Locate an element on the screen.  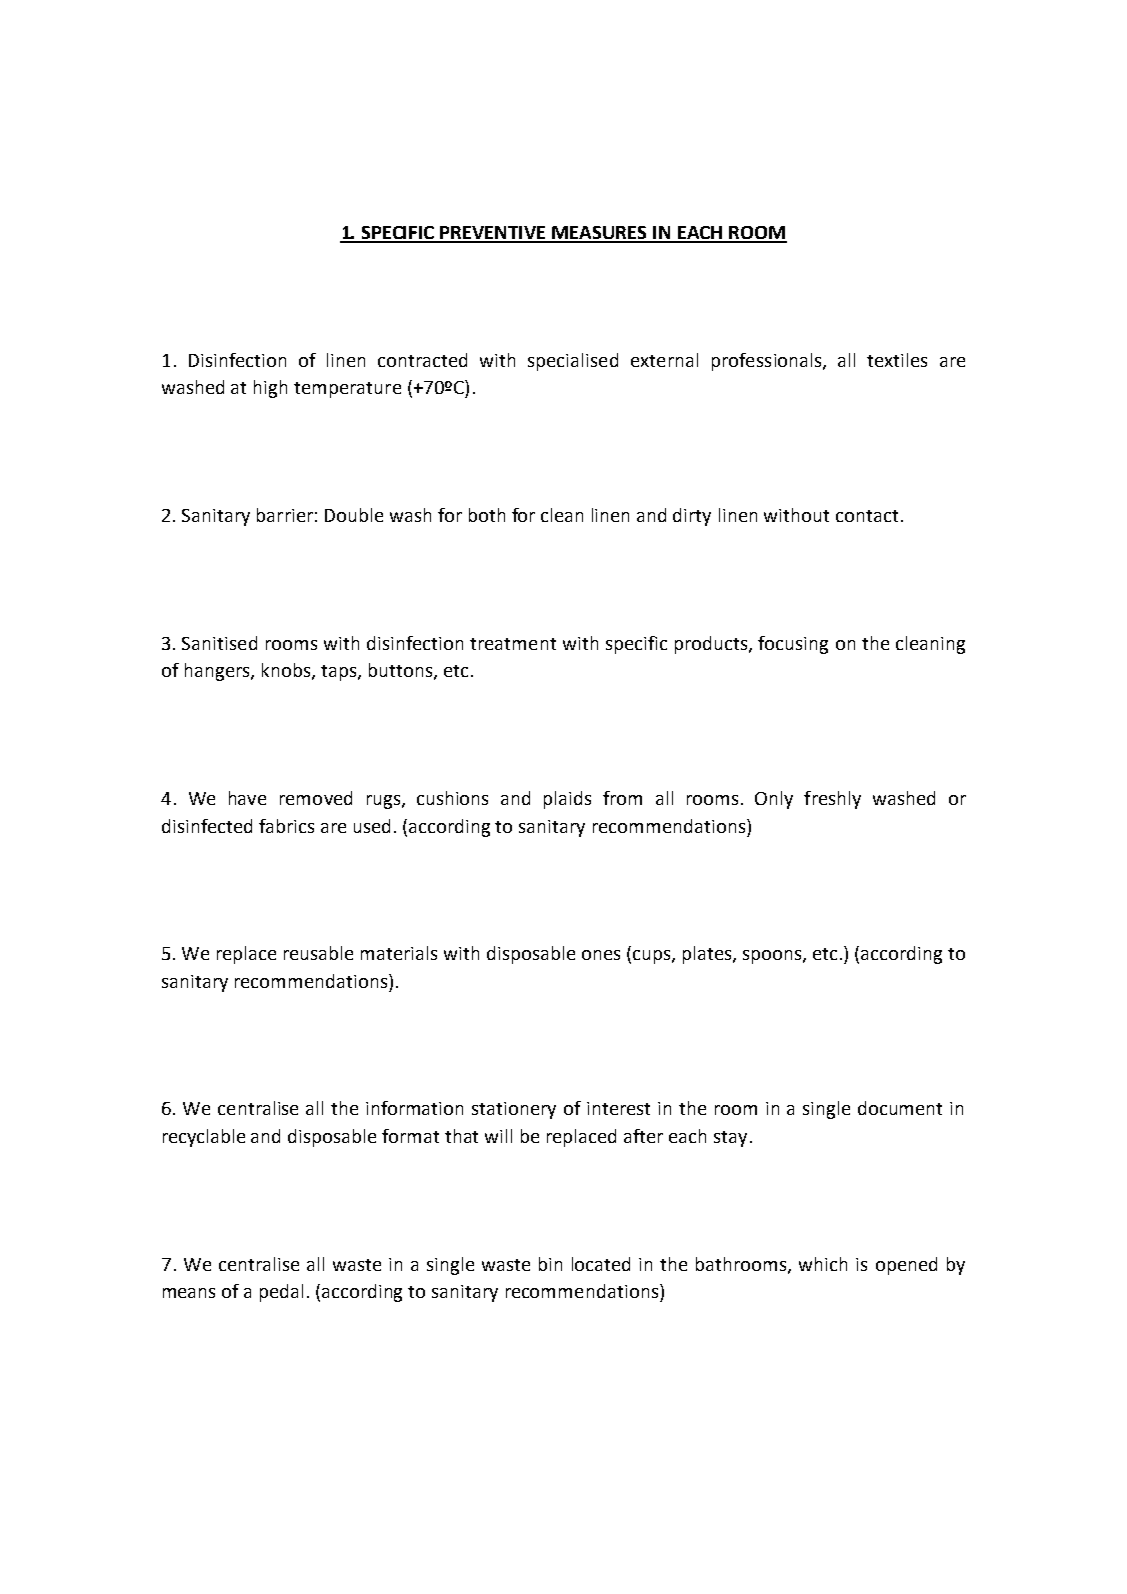
MEASURES is located at coordinates (600, 234).
